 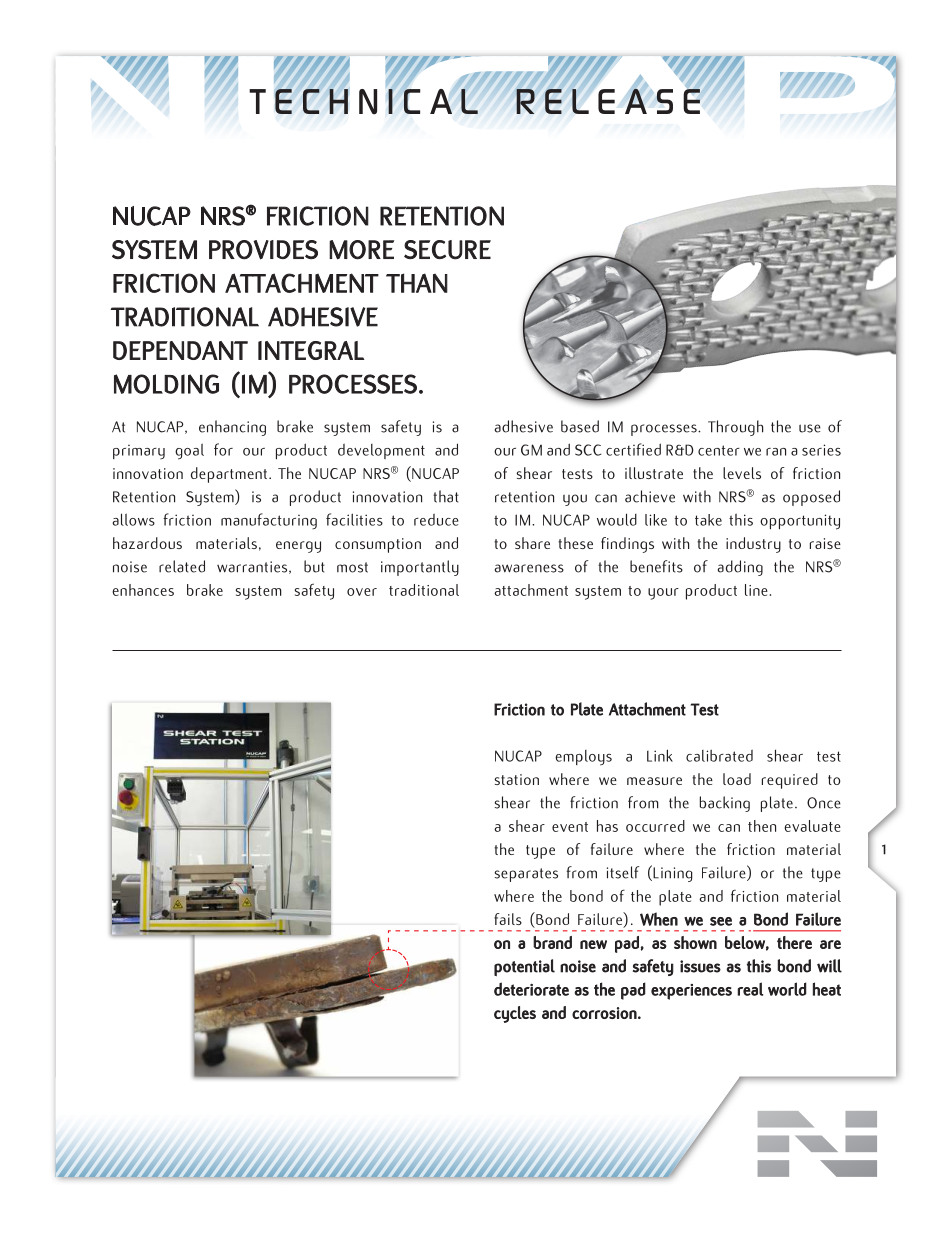 I want to click on deteriorate, so click(x=531, y=989).
